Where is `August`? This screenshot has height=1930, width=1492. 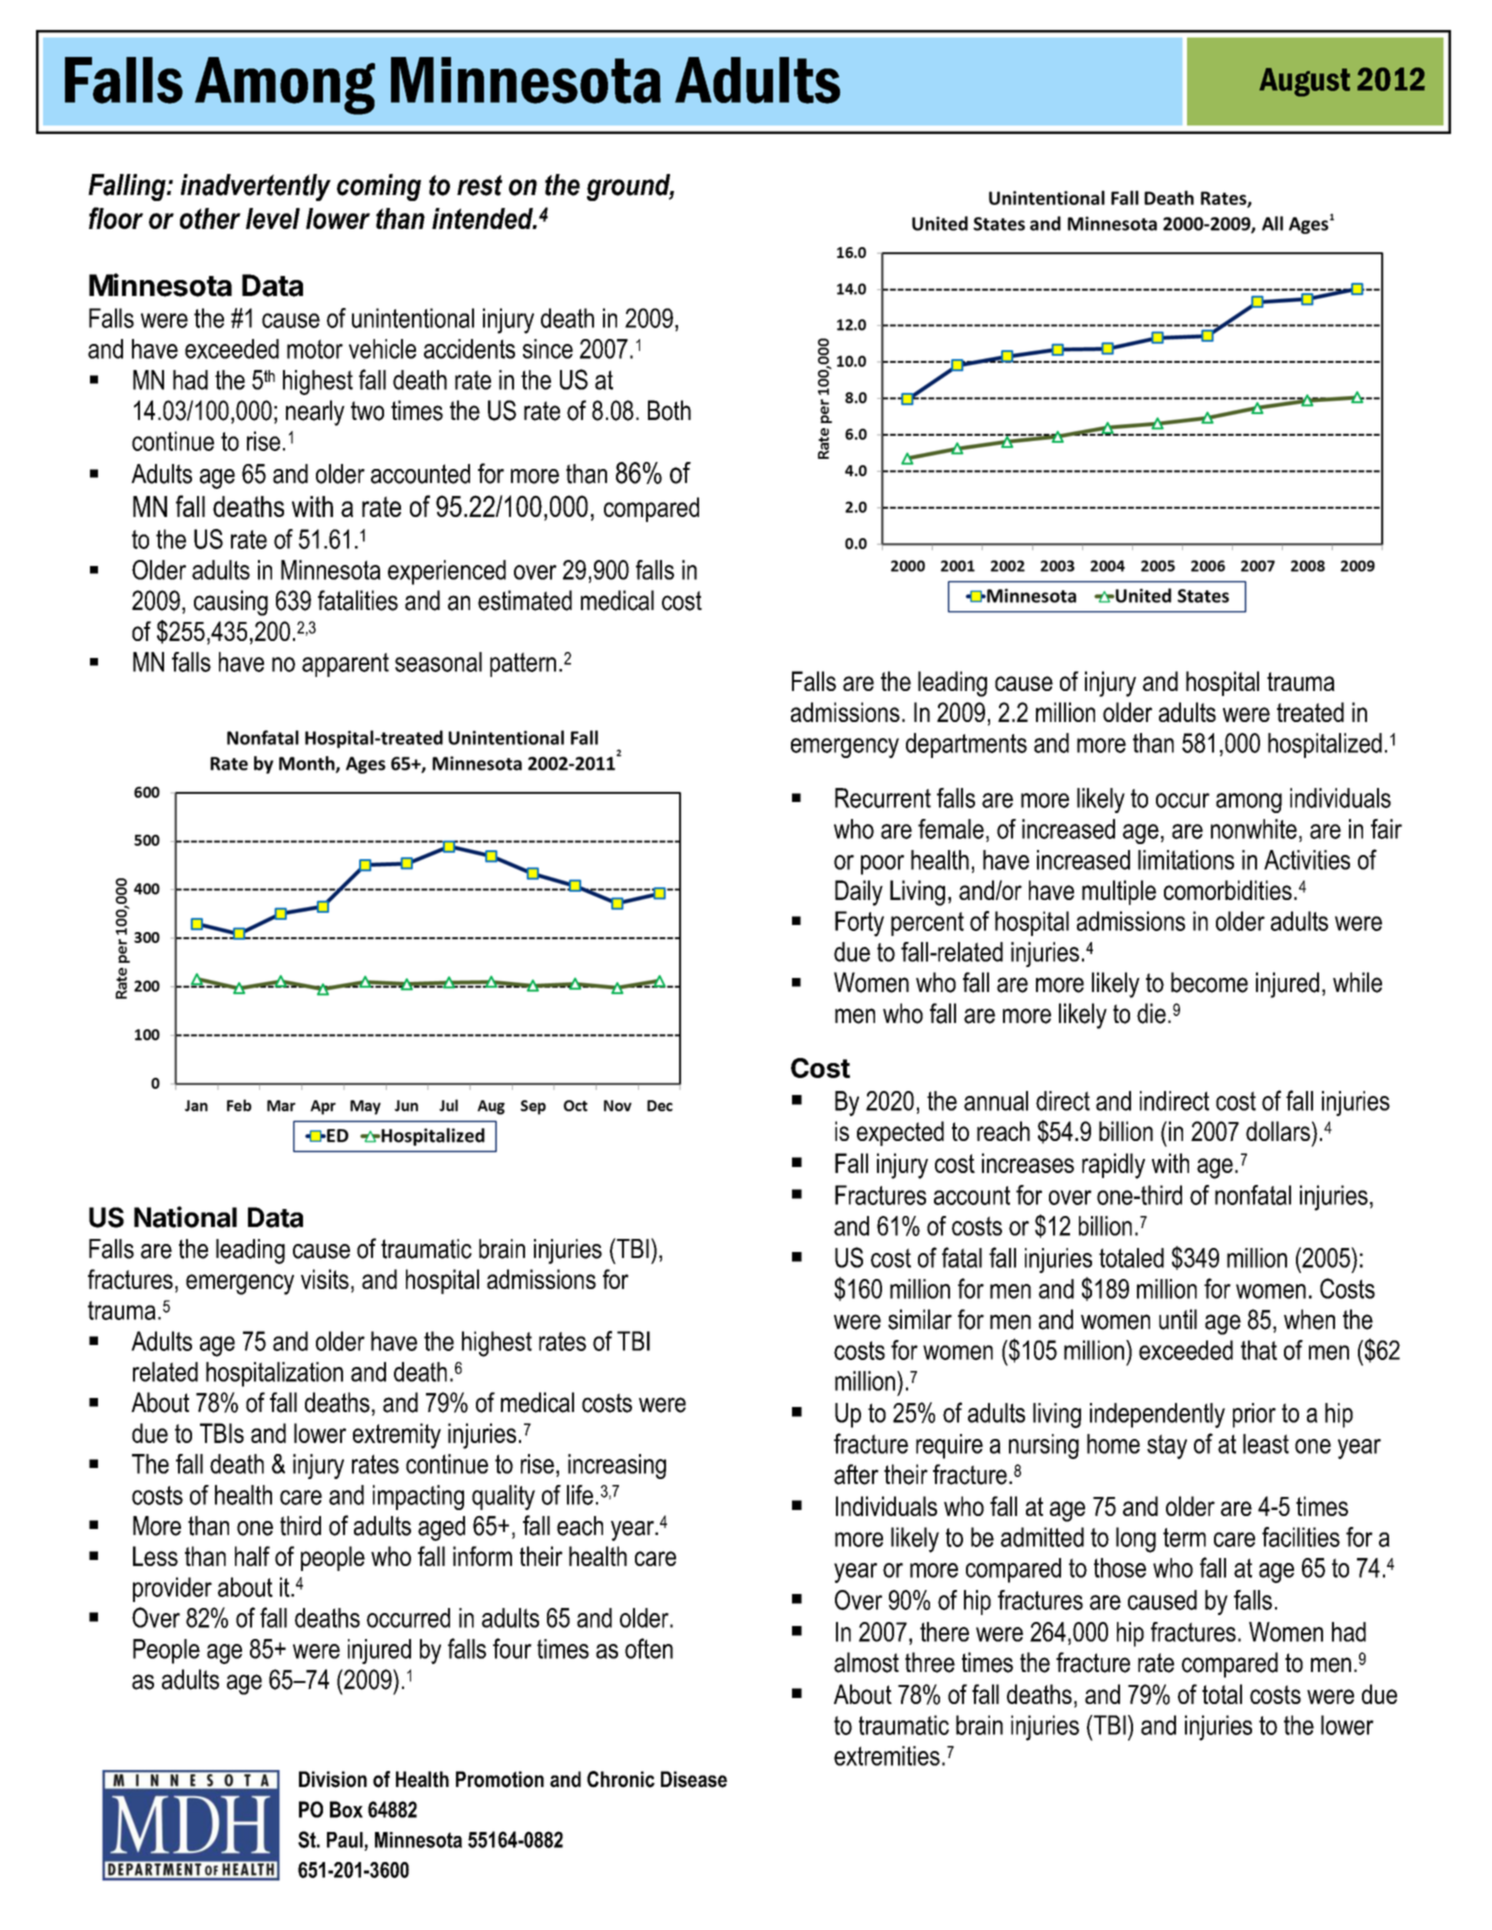 August is located at coordinates (1304, 82).
